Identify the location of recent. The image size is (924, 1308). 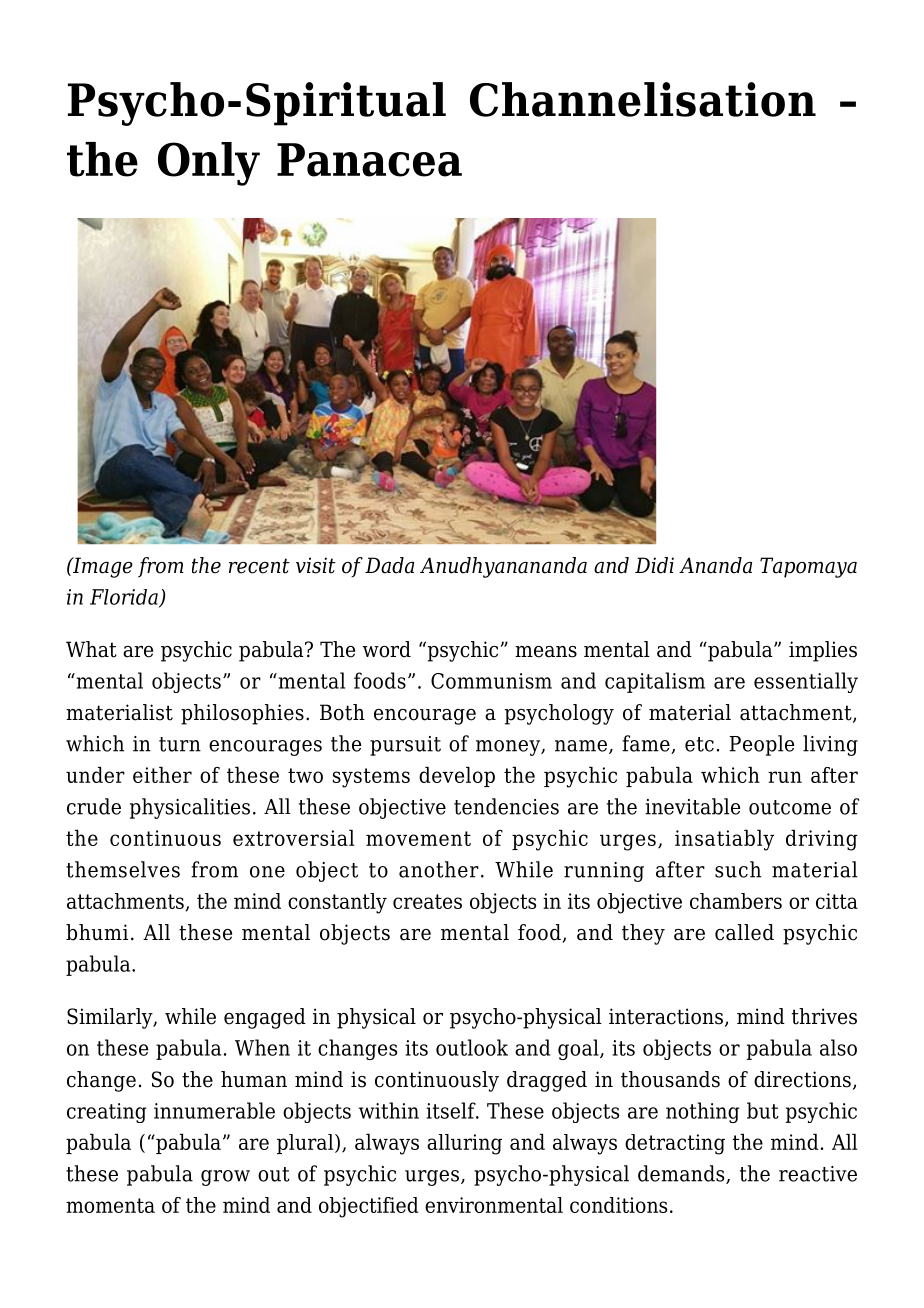
(259, 566).
